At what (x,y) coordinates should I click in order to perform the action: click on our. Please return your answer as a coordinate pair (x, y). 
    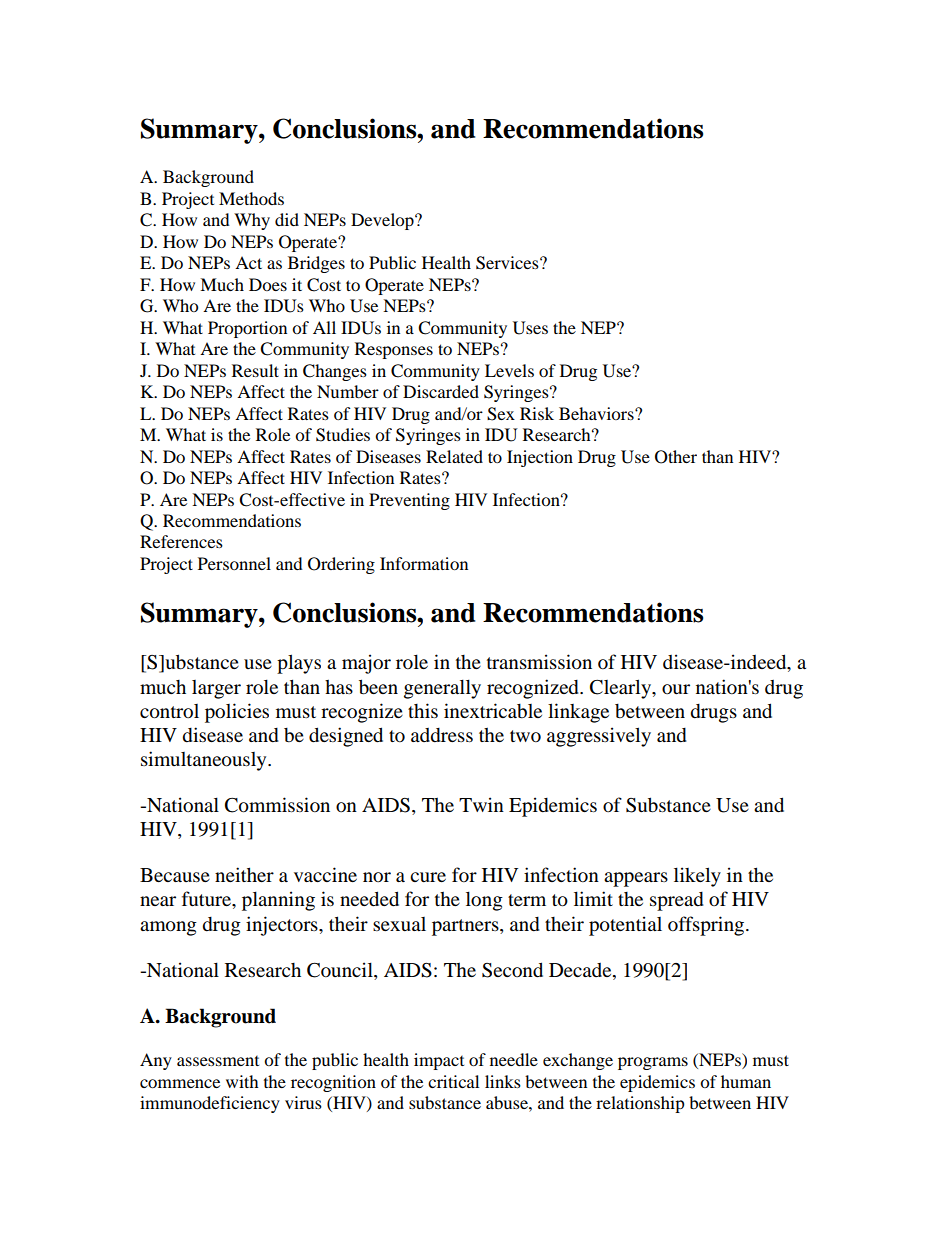
    Looking at the image, I should click on (676, 689).
